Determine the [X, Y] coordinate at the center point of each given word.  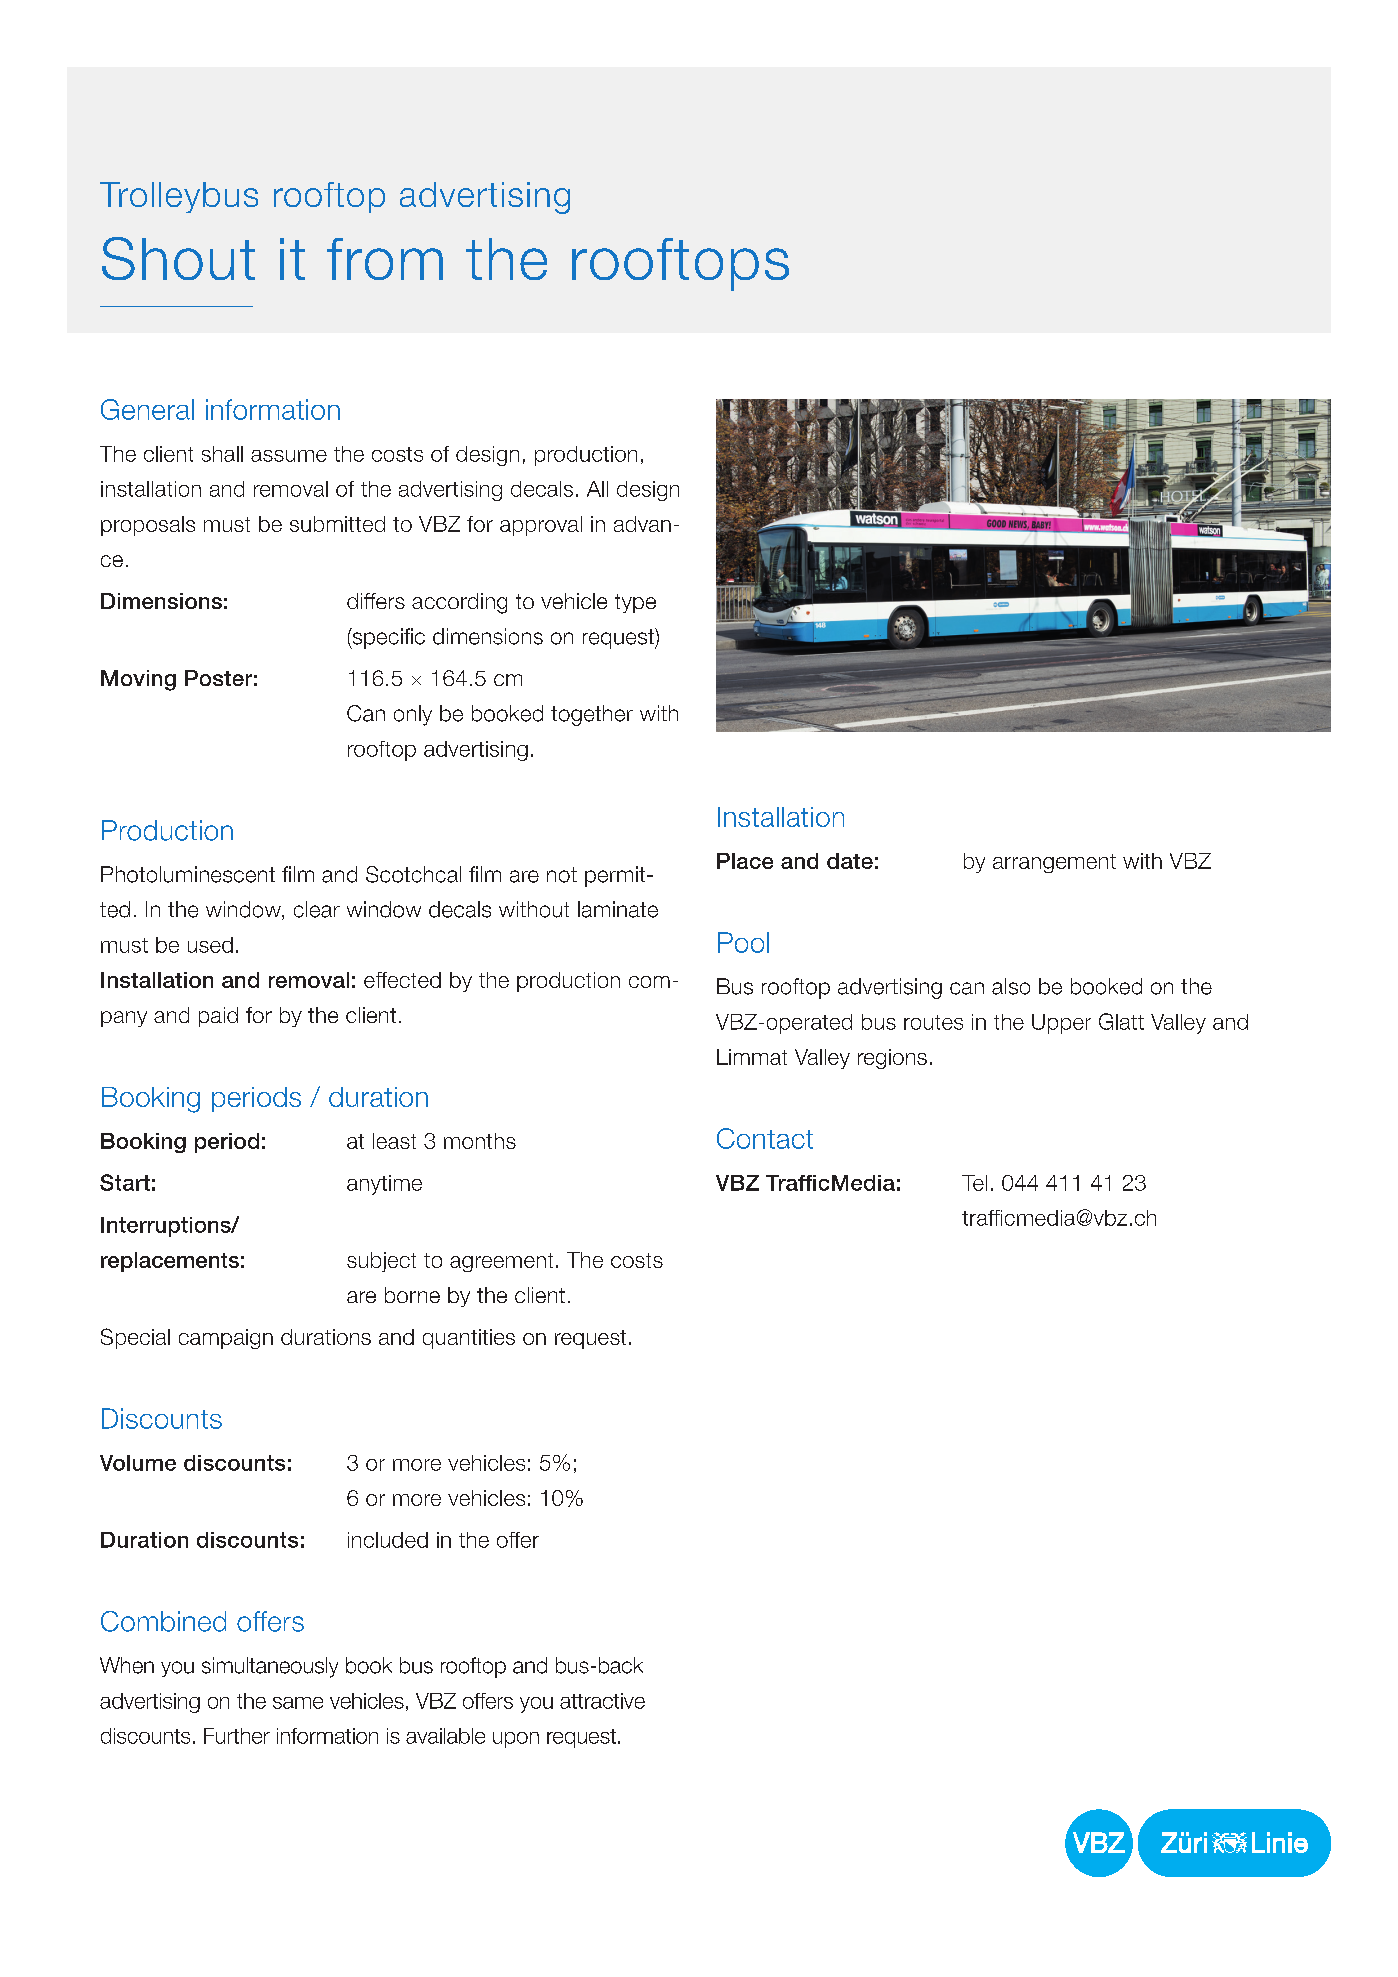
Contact [765, 1138]
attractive [602, 1701]
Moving [138, 680]
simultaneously [270, 1667]
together [592, 715]
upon [516, 1740]
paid [218, 1017]
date [850, 861]
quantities [469, 1339]
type [635, 603]
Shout [178, 258]
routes [933, 1022]
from [385, 259]
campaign [226, 1339]
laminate [618, 909]
